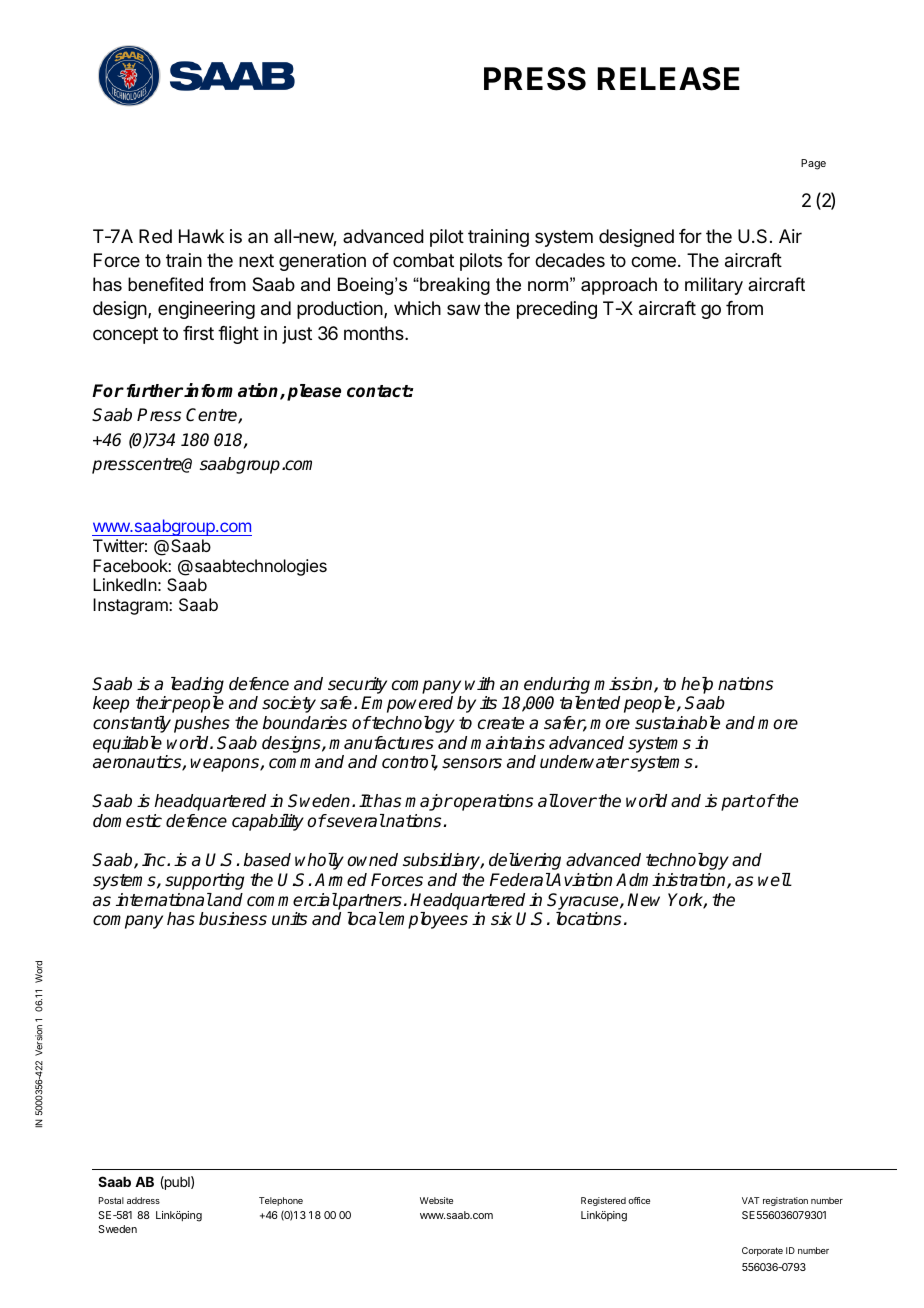 Image resolution: width=924 pixels, height=1308 pixels. I want to click on Page, so click(813, 164).
